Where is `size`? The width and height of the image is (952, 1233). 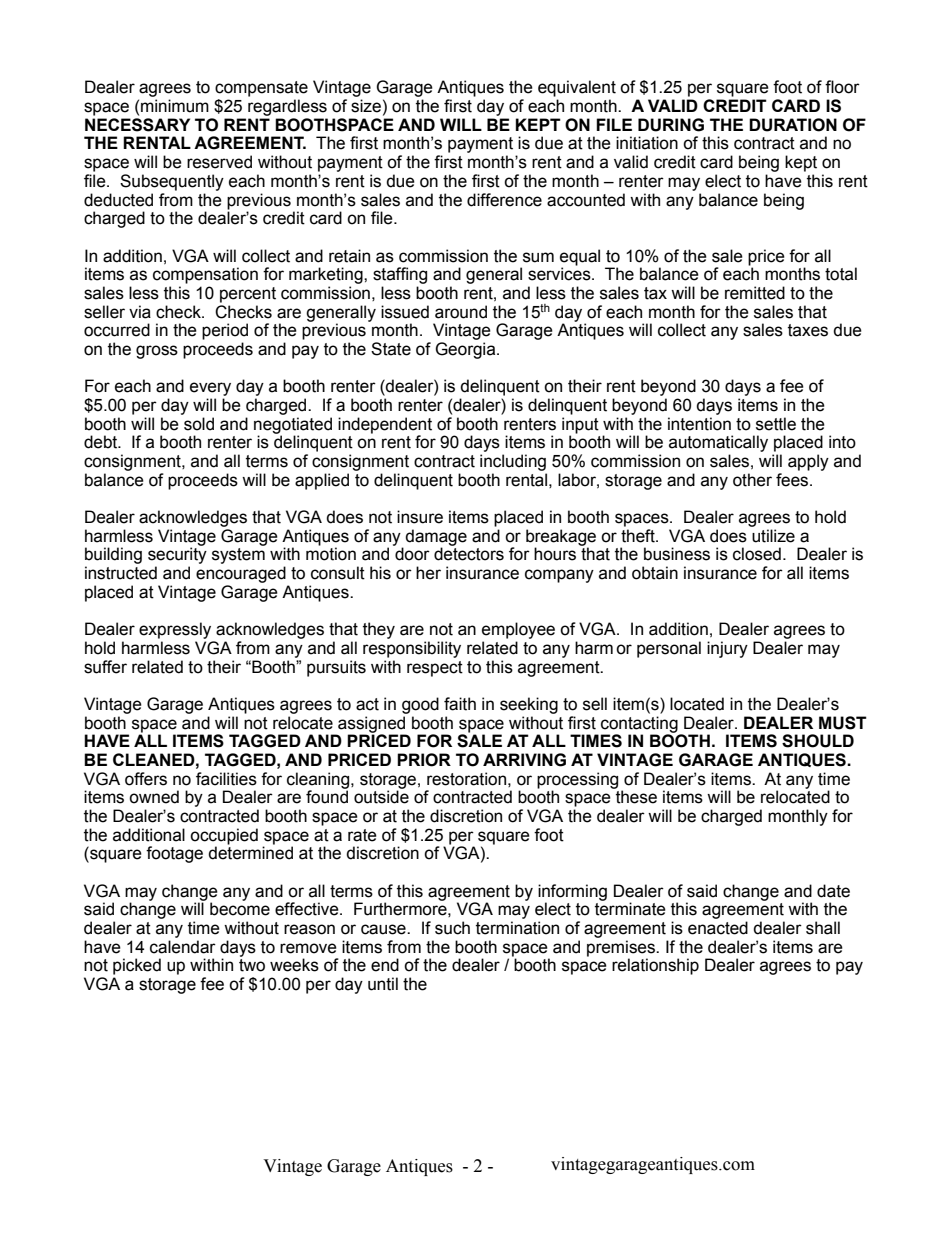 size is located at coordinates (366, 106).
